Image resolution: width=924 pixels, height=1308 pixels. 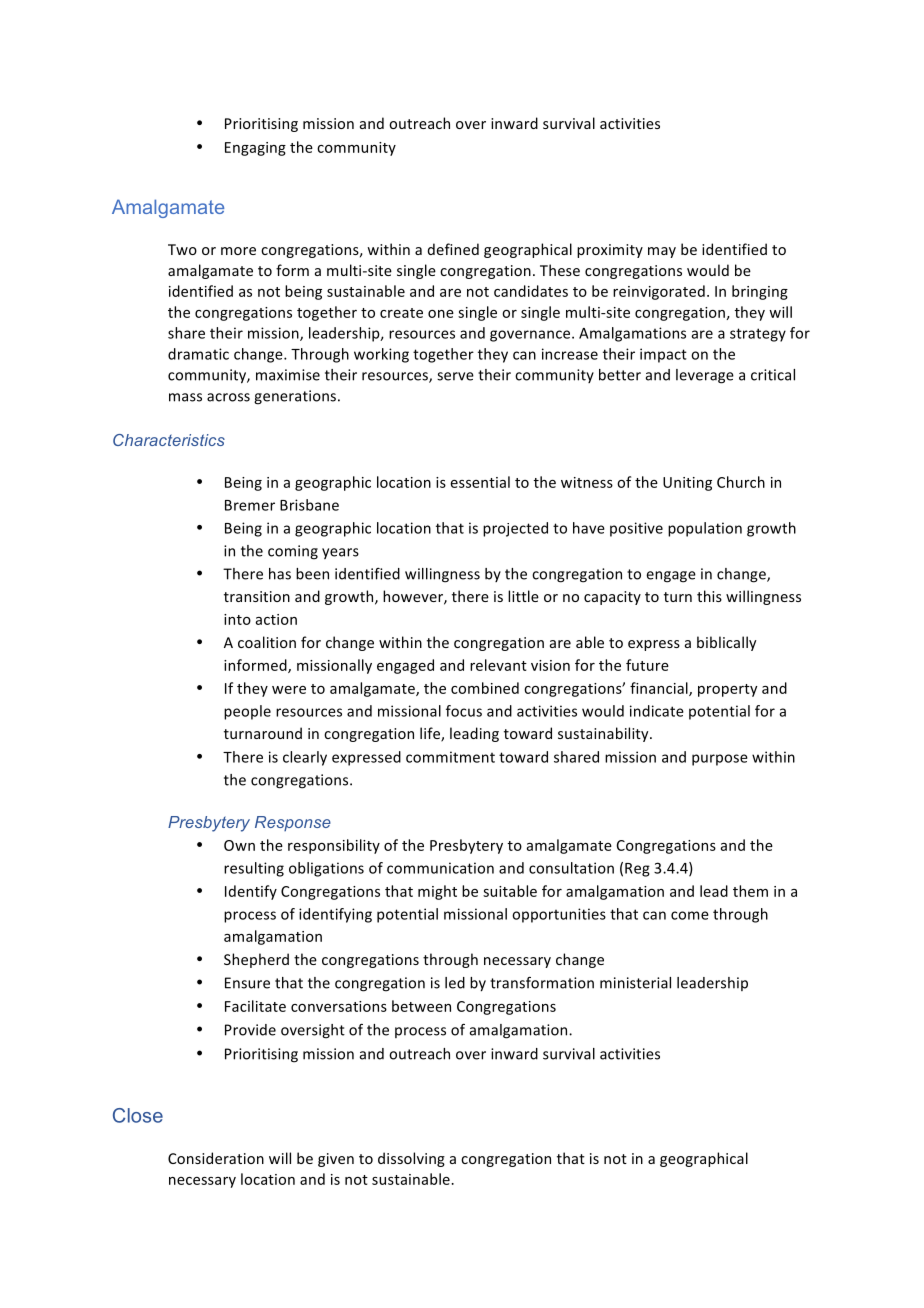 What do you see at coordinates (662, 252) in the screenshot?
I see `may` at bounding box center [662, 252].
